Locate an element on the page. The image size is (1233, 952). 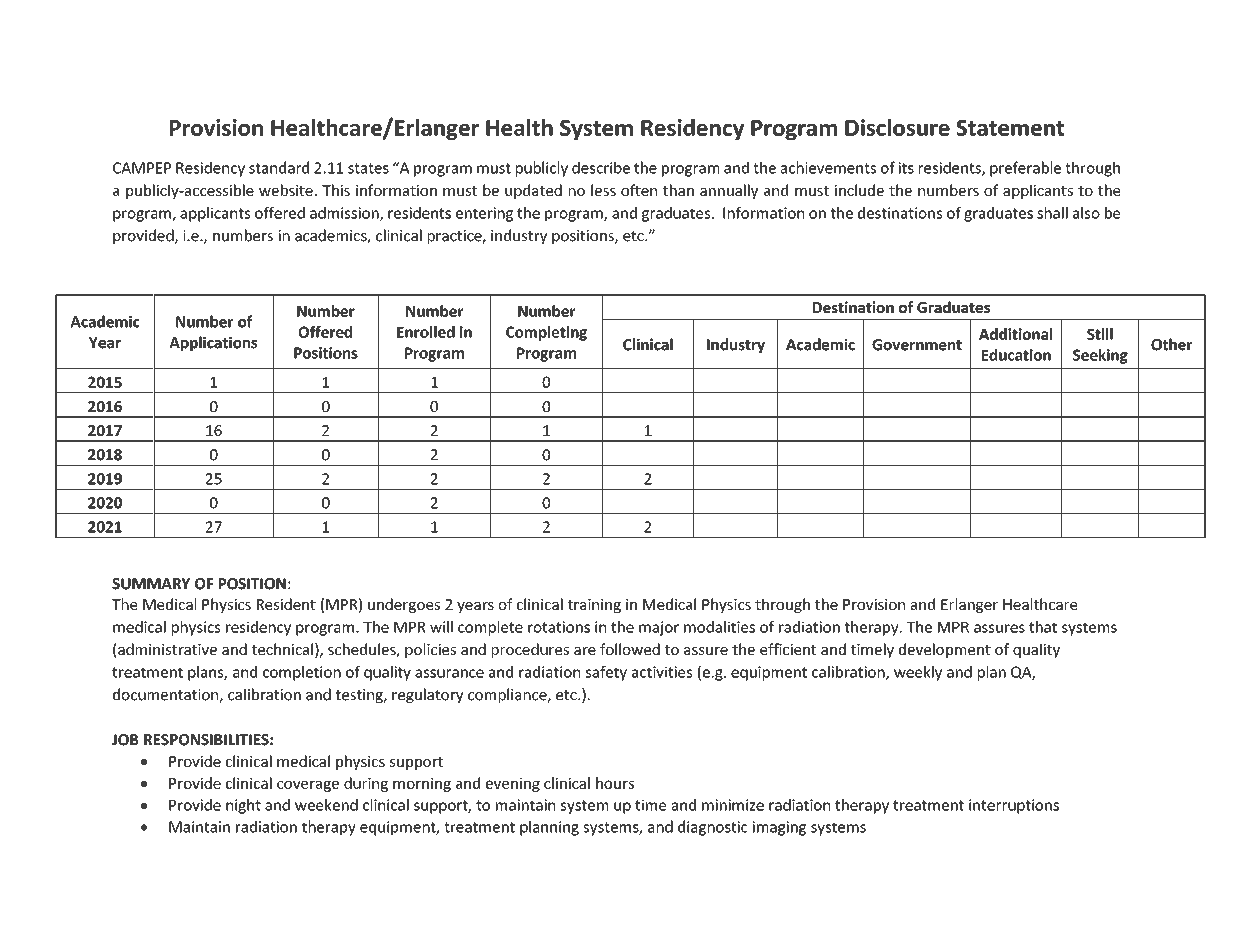
Additional is located at coordinates (1015, 334).
